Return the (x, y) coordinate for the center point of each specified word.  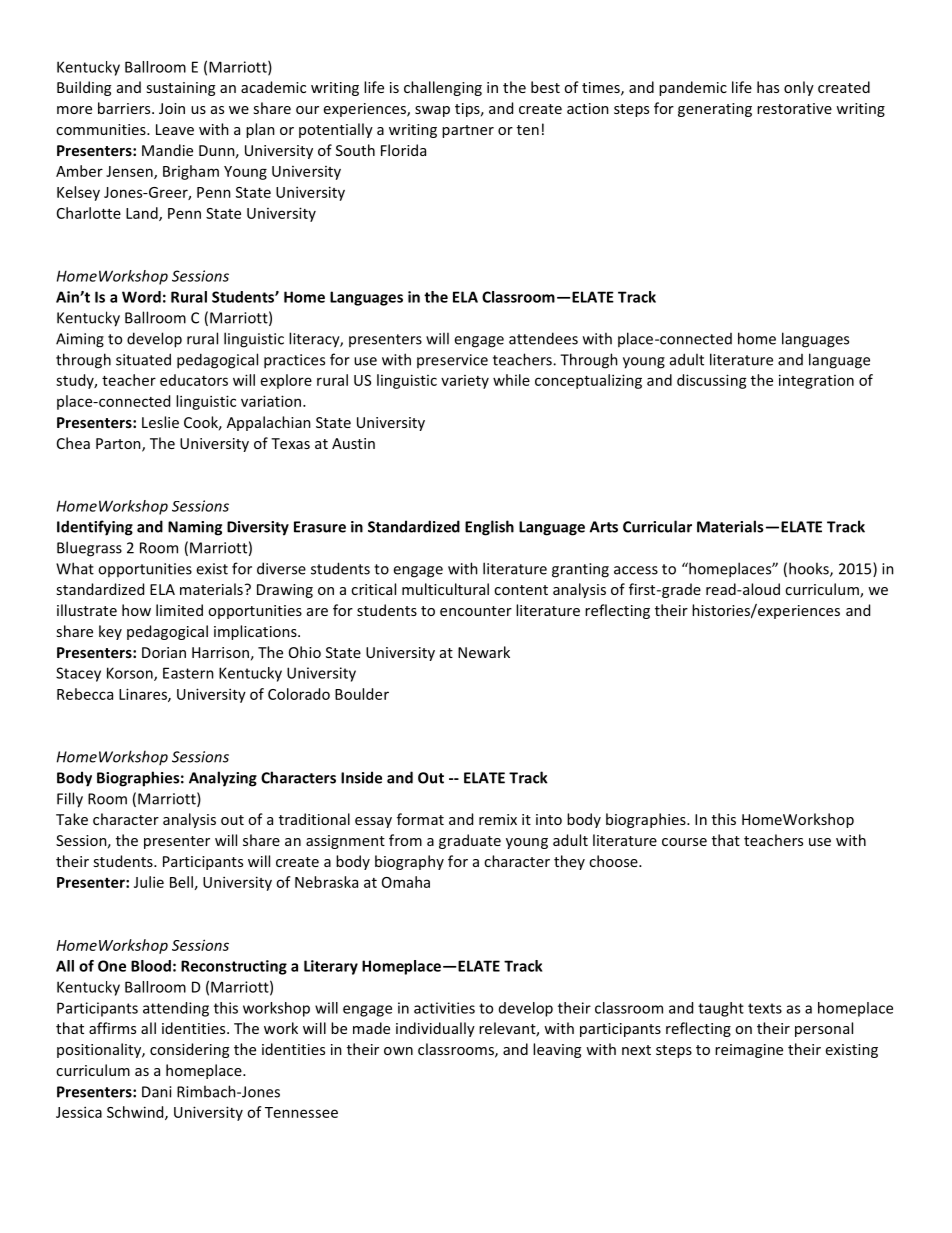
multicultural (445, 589)
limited (179, 610)
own (398, 1051)
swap (432, 111)
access (636, 570)
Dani (156, 1092)
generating (715, 110)
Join (172, 108)
